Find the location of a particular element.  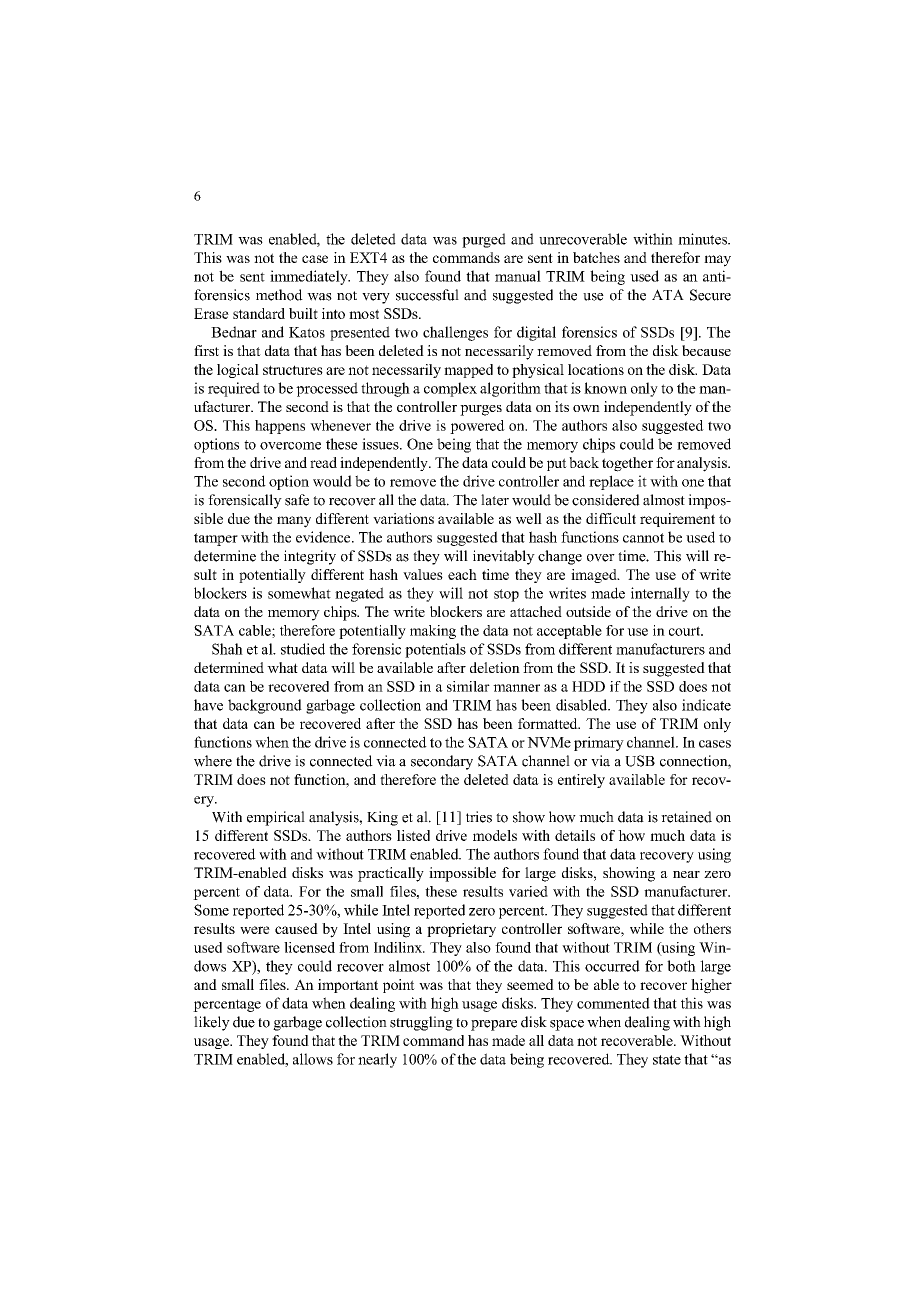

purged is located at coordinates (484, 240).
